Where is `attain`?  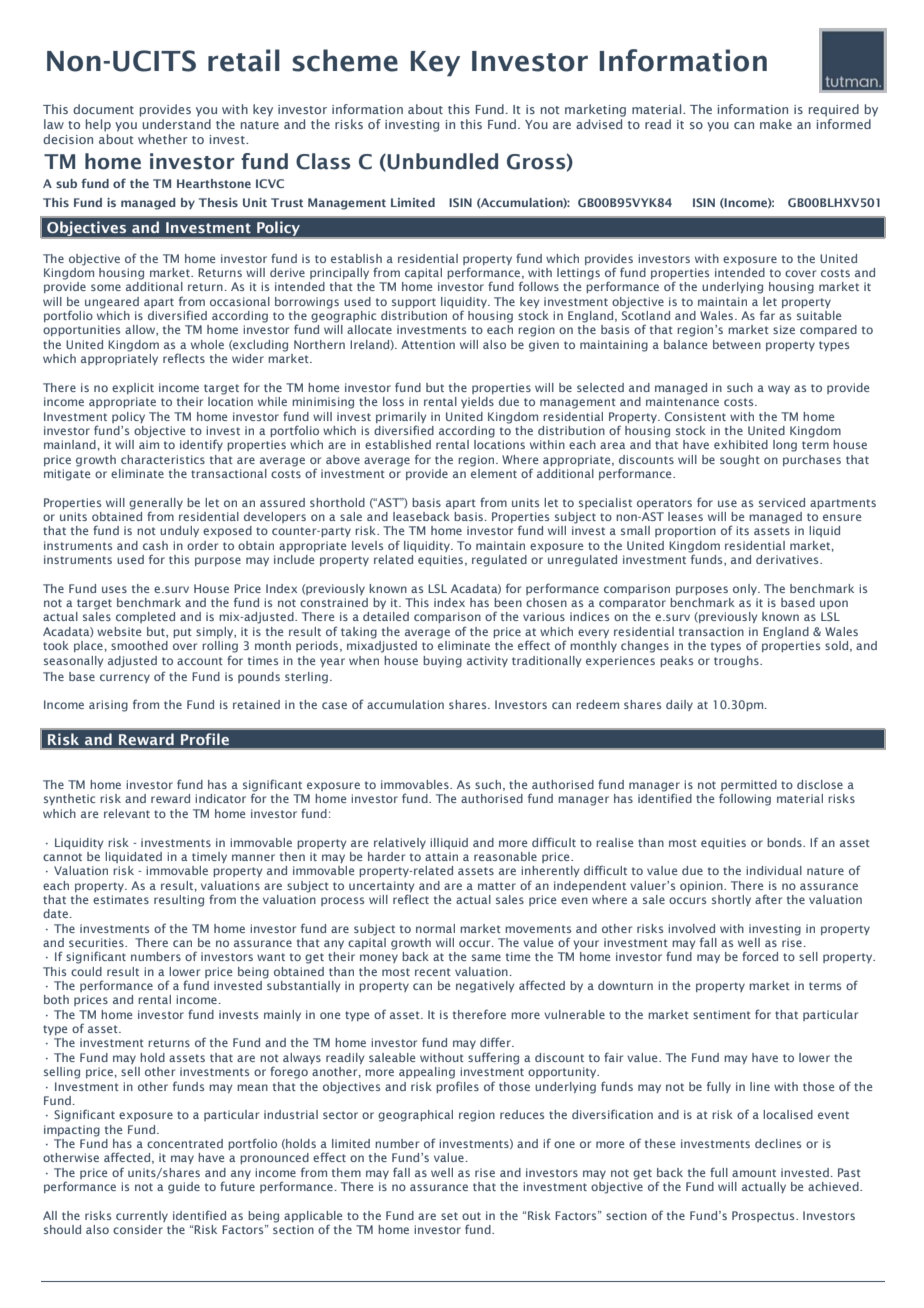 attain is located at coordinates (441, 856).
